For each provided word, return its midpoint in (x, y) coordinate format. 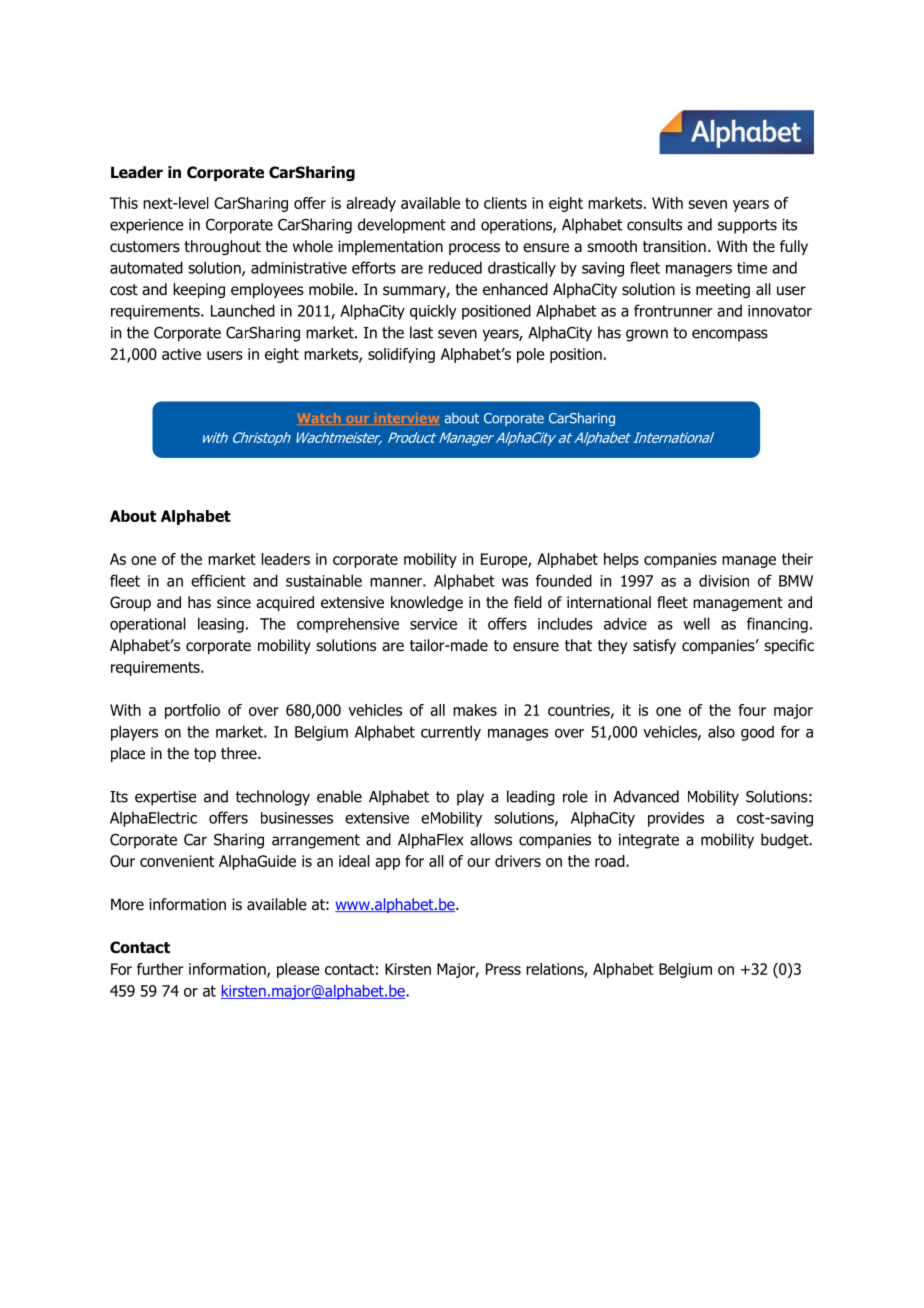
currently (451, 733)
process (474, 249)
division (724, 580)
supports (747, 226)
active (181, 354)
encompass (730, 335)
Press (503, 969)
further (160, 969)
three (240, 753)
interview (407, 418)
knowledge (427, 603)
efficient (218, 580)
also (721, 731)
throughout (222, 247)
